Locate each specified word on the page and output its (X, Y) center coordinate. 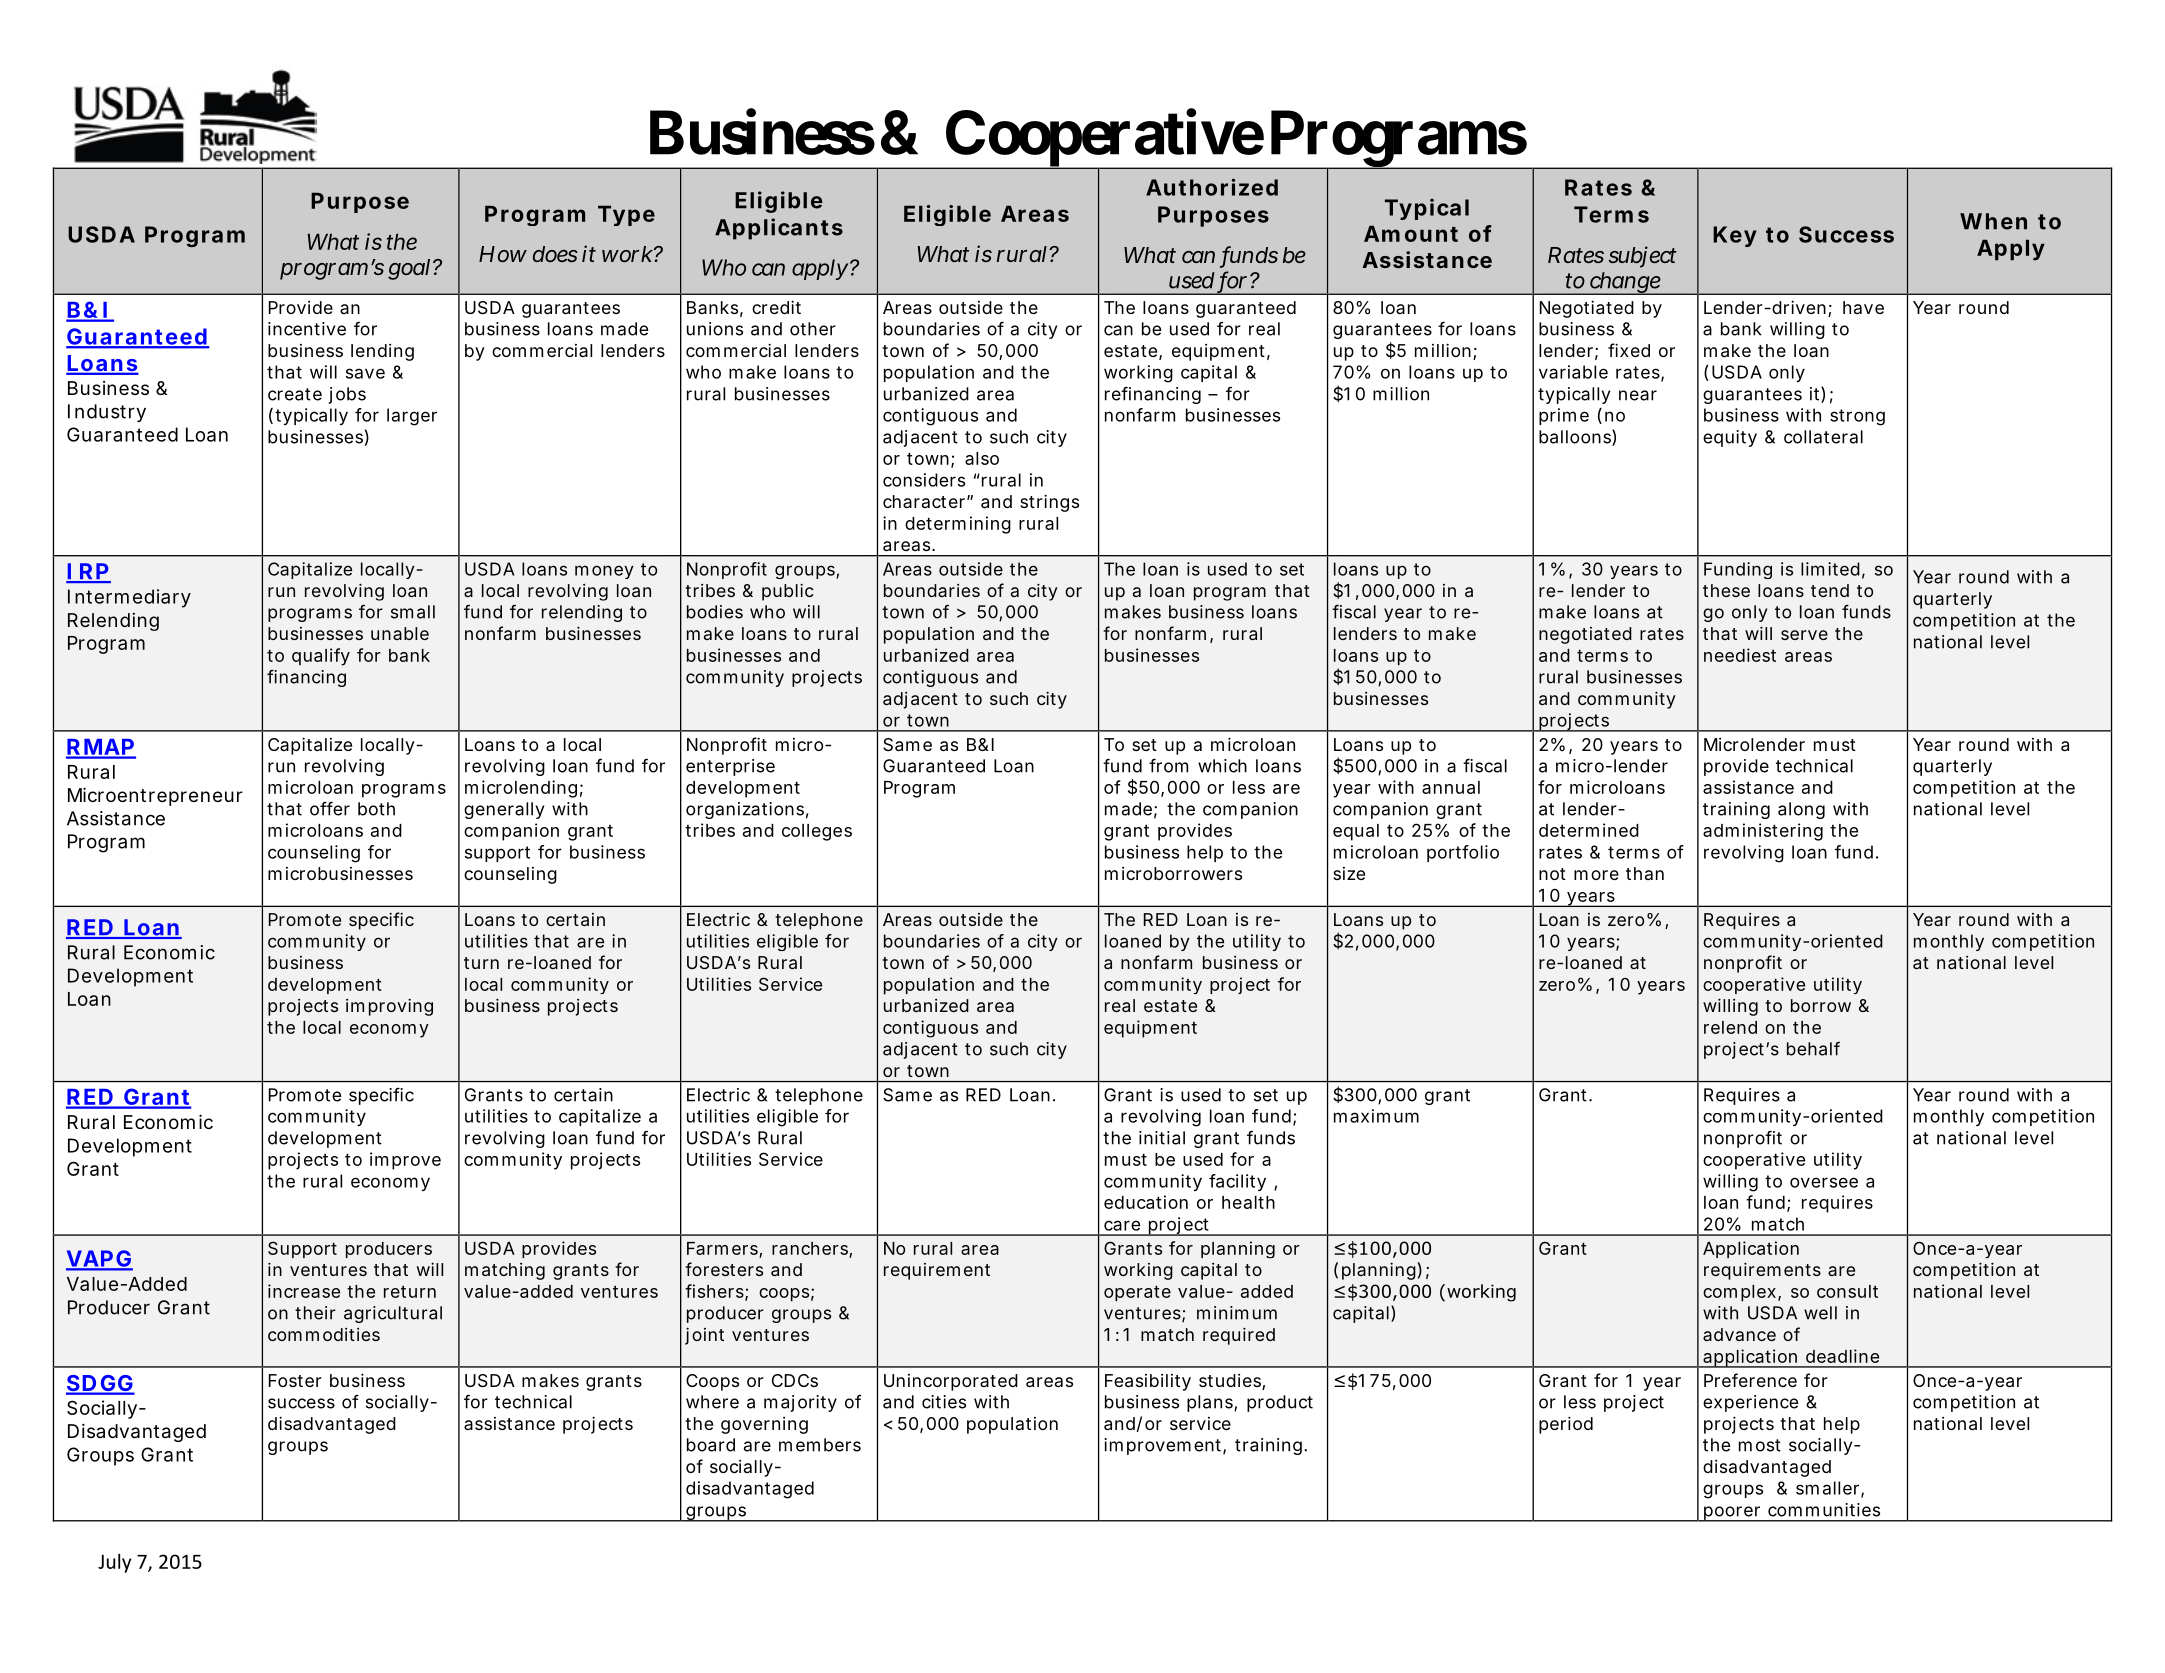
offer (330, 808)
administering (1763, 832)
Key (1735, 236)
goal (409, 269)
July (114, 1563)
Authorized (1212, 187)
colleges (817, 832)
